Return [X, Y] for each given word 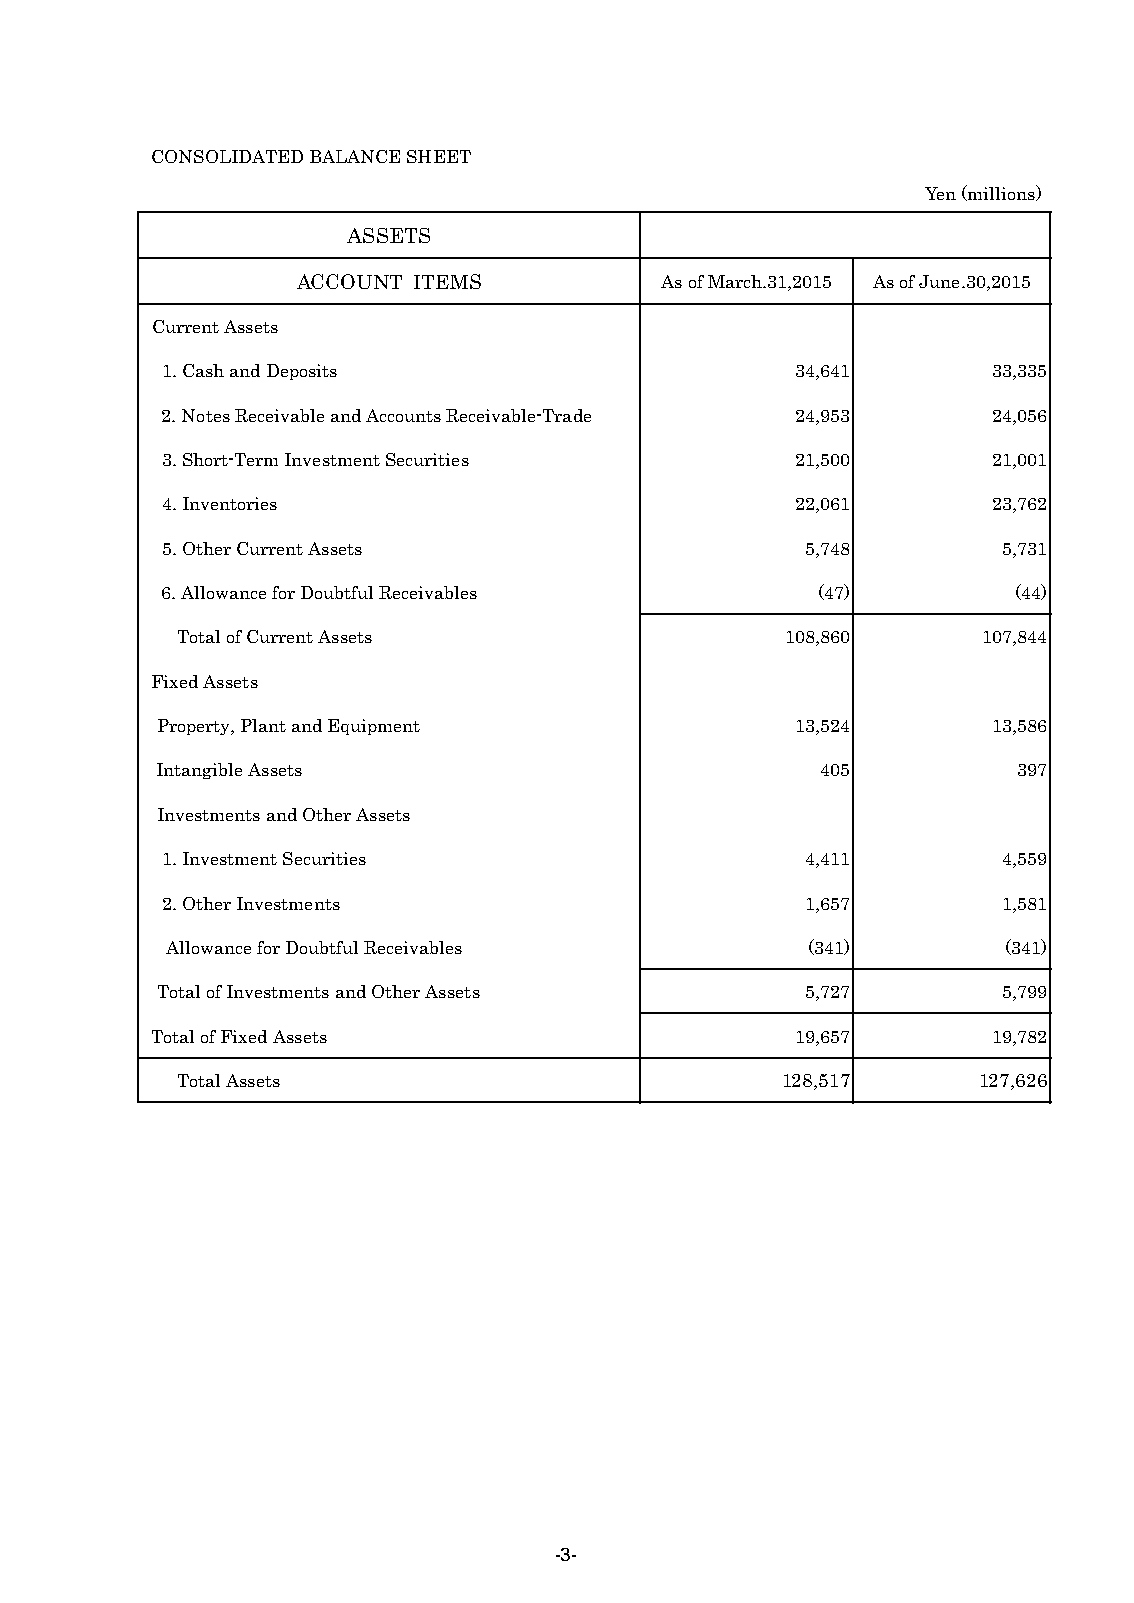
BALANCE [355, 156]
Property [195, 727]
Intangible [199, 771]
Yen [940, 193]
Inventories [230, 503]
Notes [206, 415]
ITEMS [447, 281]
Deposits [302, 372]
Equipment [374, 727]
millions [1002, 193]
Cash [203, 370]
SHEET [439, 156]
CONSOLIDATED [227, 156]
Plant [263, 725]
